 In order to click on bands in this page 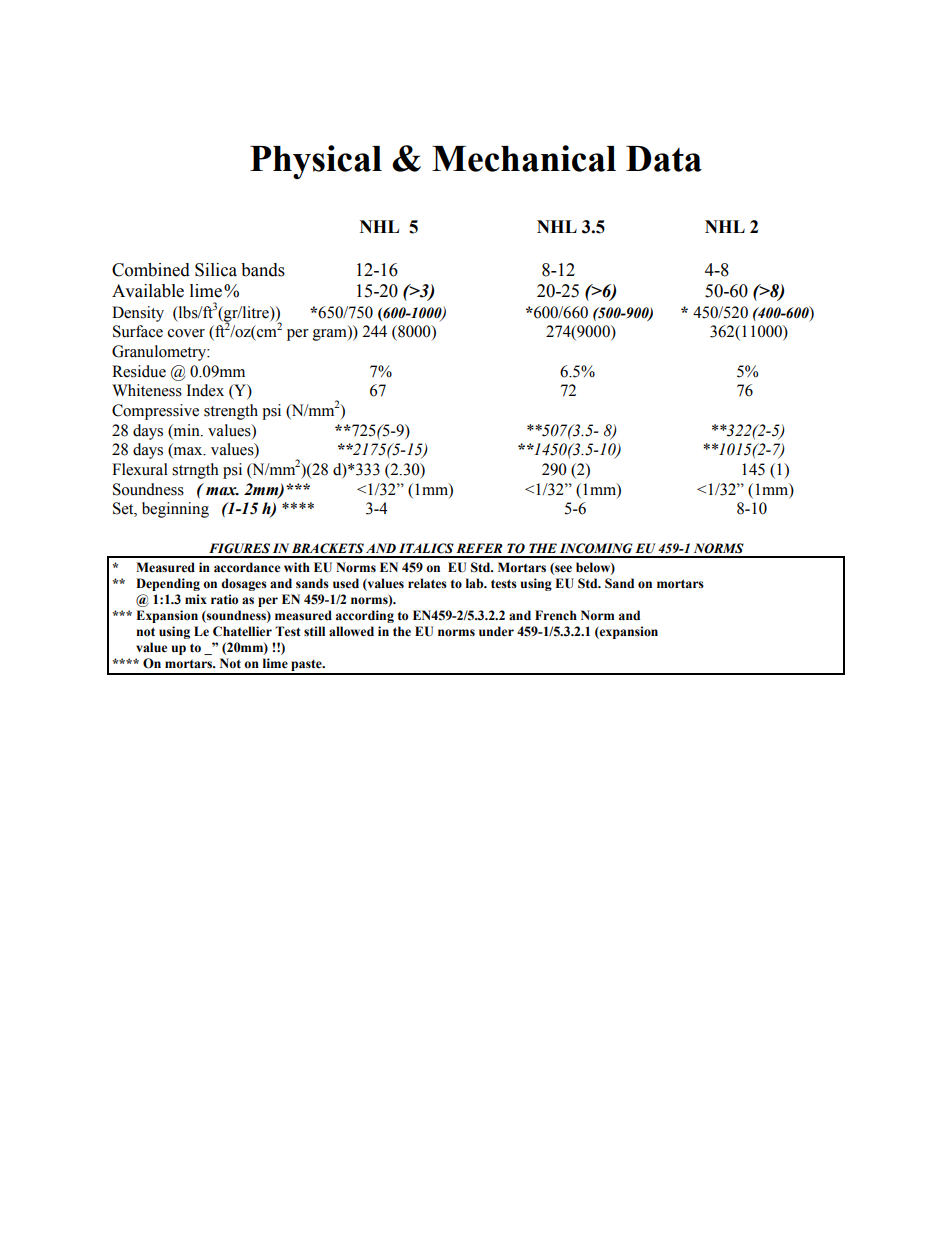, I will do `click(263, 270)`.
